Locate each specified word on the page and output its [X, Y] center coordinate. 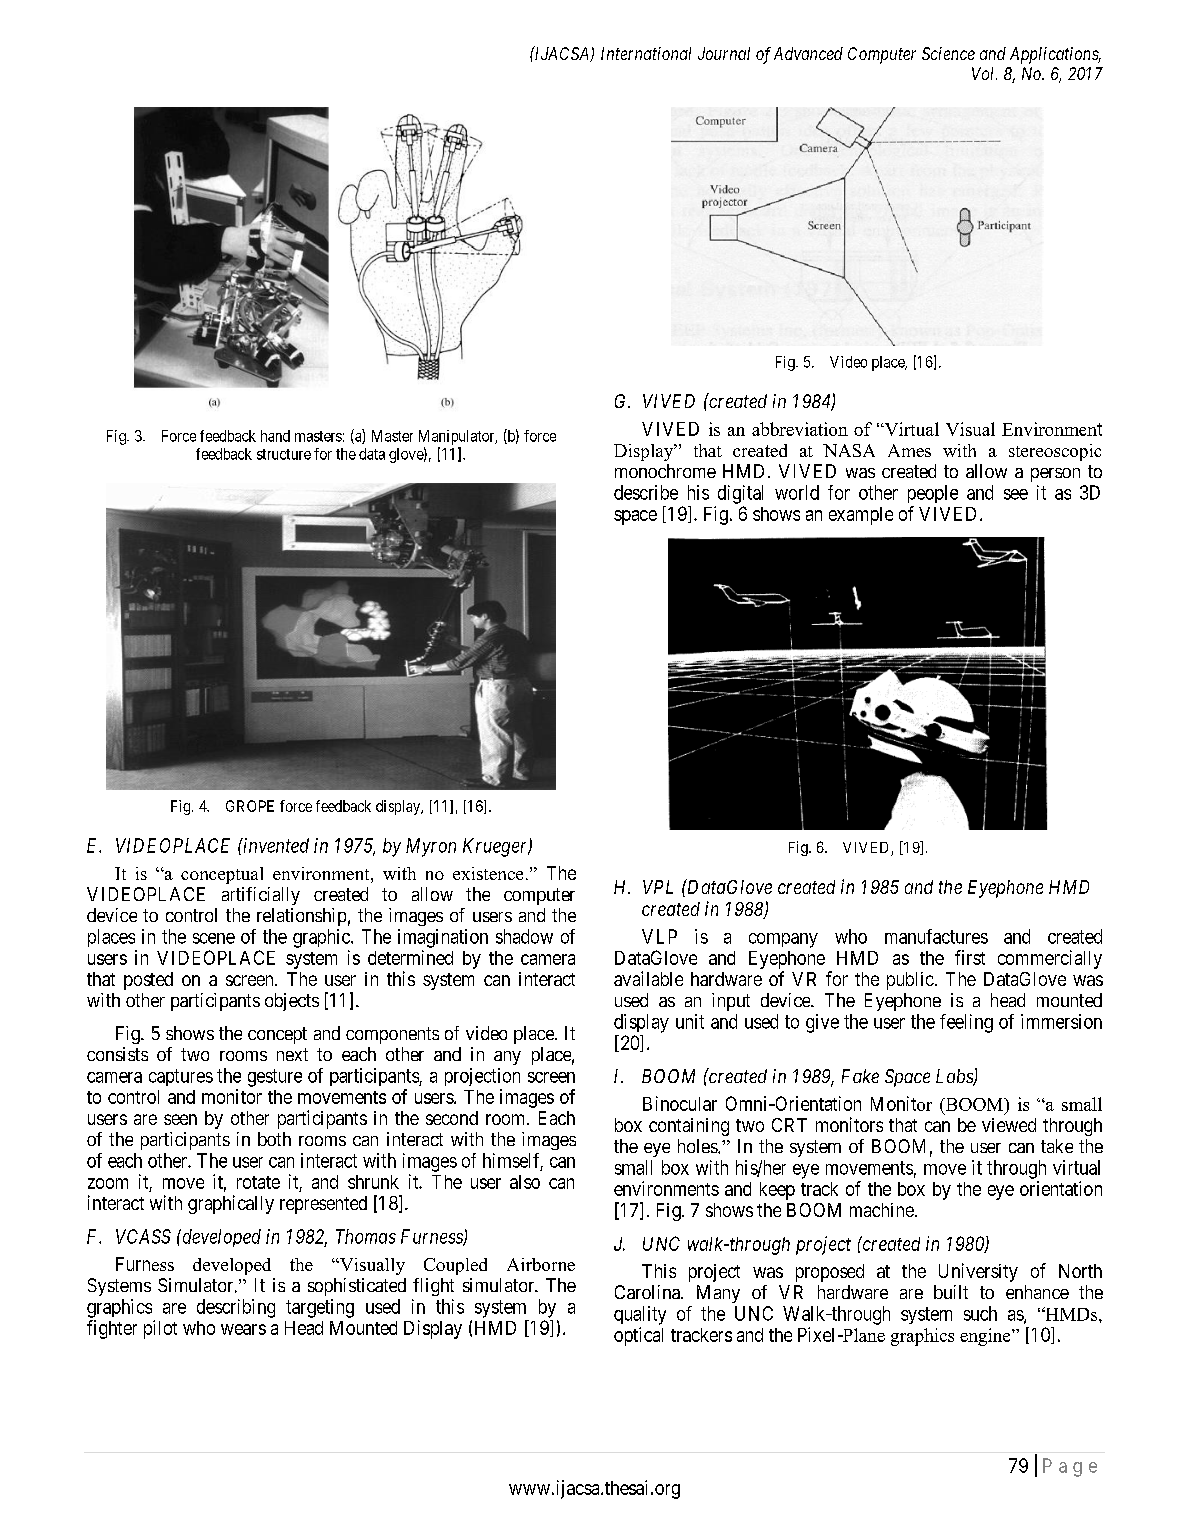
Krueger [496, 847]
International [646, 53]
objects [292, 1002]
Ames [909, 450]
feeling [966, 1023]
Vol [984, 73]
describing [236, 1308]
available [648, 978]
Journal [724, 53]
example [861, 516]
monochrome [665, 471]
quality [640, 1315]
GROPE [250, 806]
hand [275, 436]
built [951, 1292]
